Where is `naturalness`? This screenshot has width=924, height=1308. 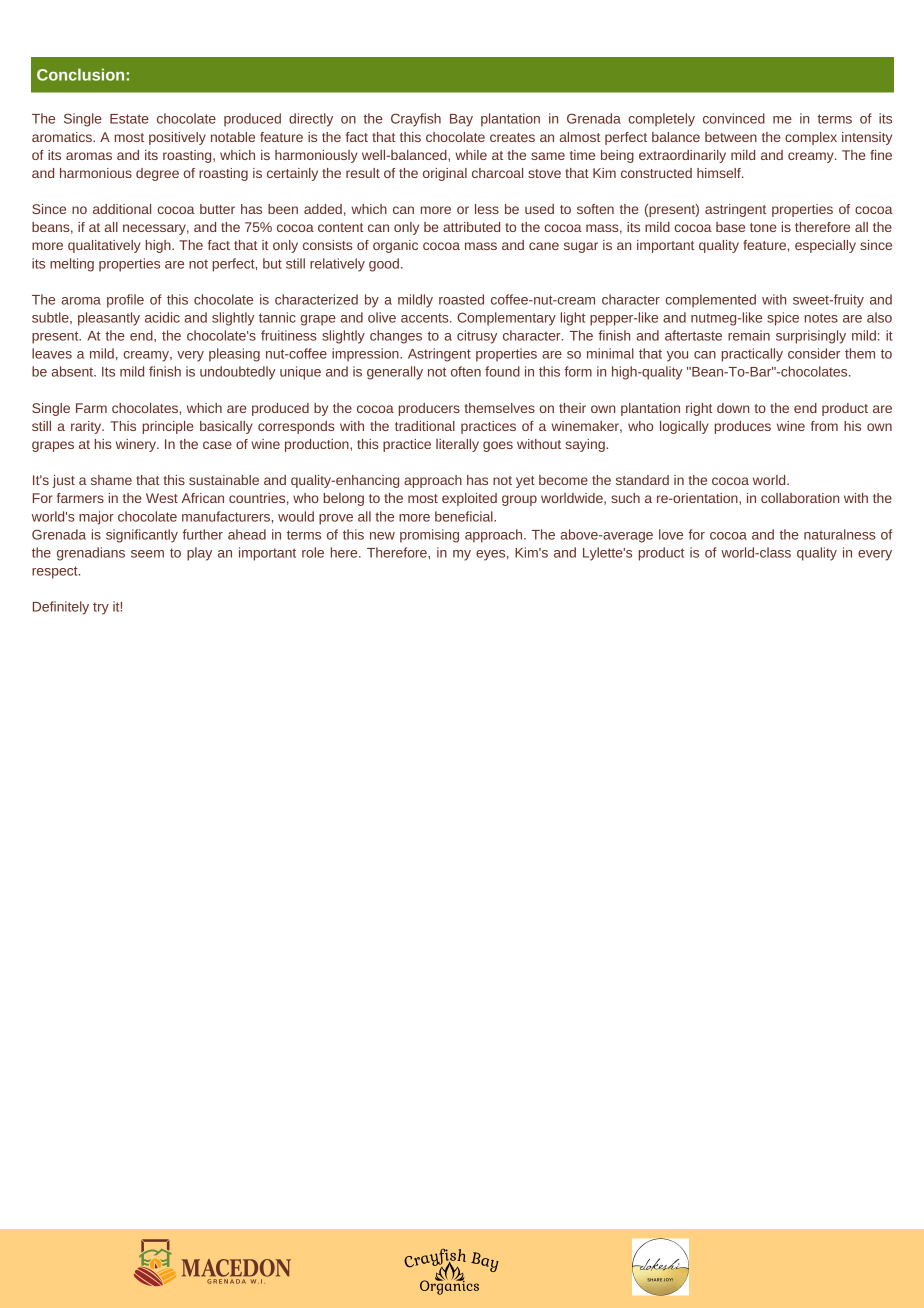 naturalness is located at coordinates (840, 534).
